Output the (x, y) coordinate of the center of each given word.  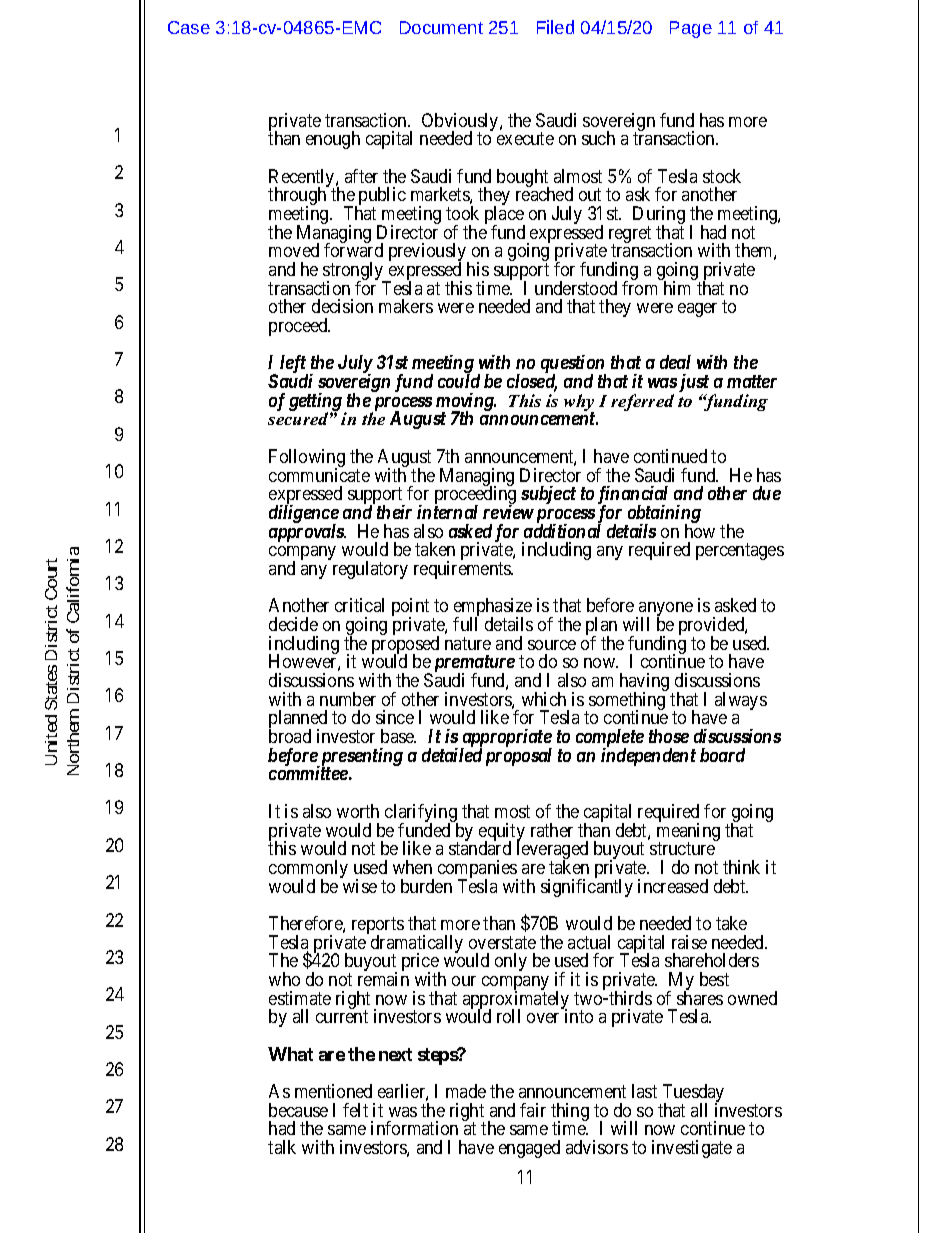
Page (691, 29)
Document (441, 27)
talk (282, 1147)
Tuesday (692, 1094)
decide (293, 624)
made (466, 1091)
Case (189, 27)
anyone (665, 610)
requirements (463, 570)
